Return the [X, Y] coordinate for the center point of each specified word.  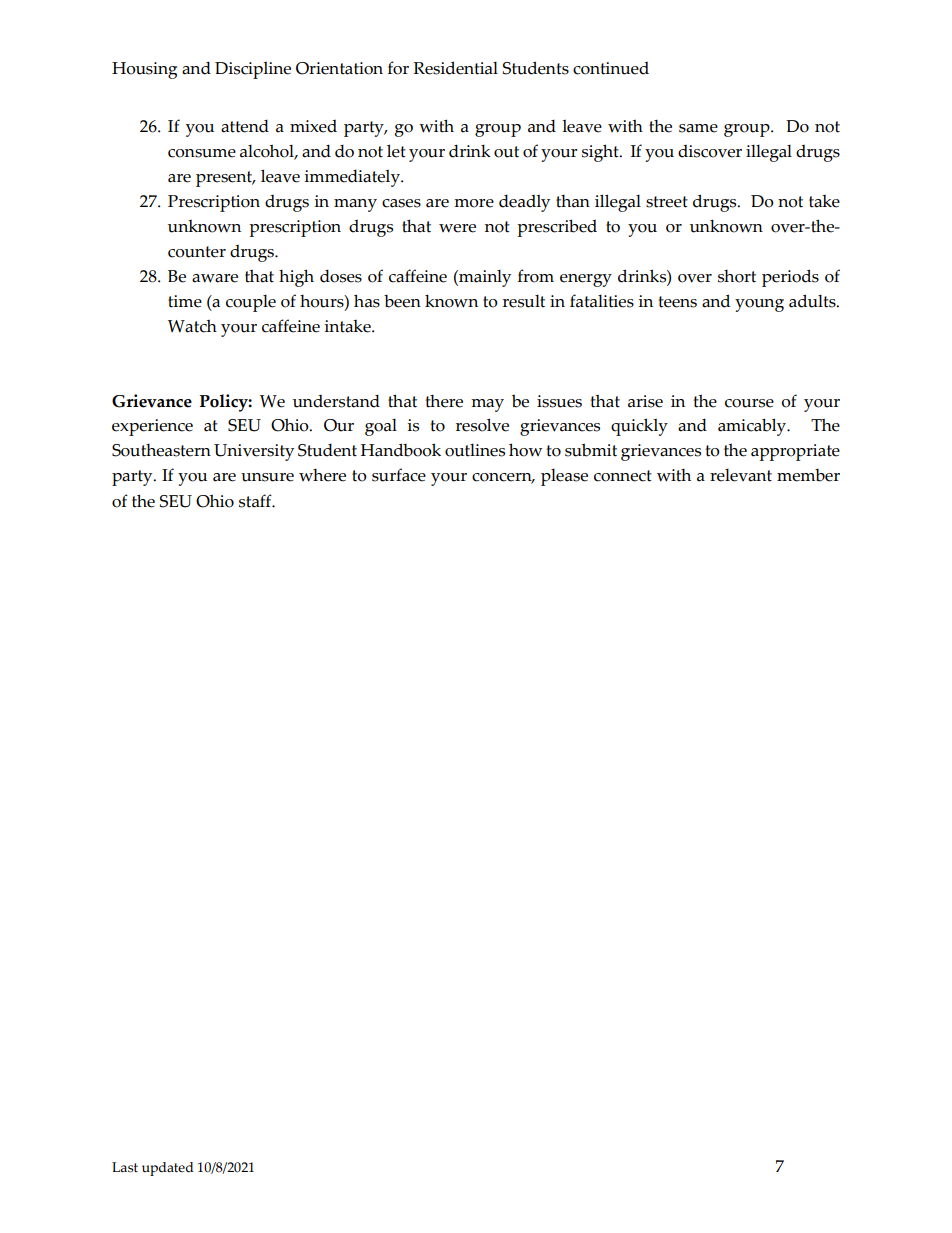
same [698, 128]
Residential [455, 68]
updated [168, 1169]
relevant [741, 475]
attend [245, 126]
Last [125, 1167]
